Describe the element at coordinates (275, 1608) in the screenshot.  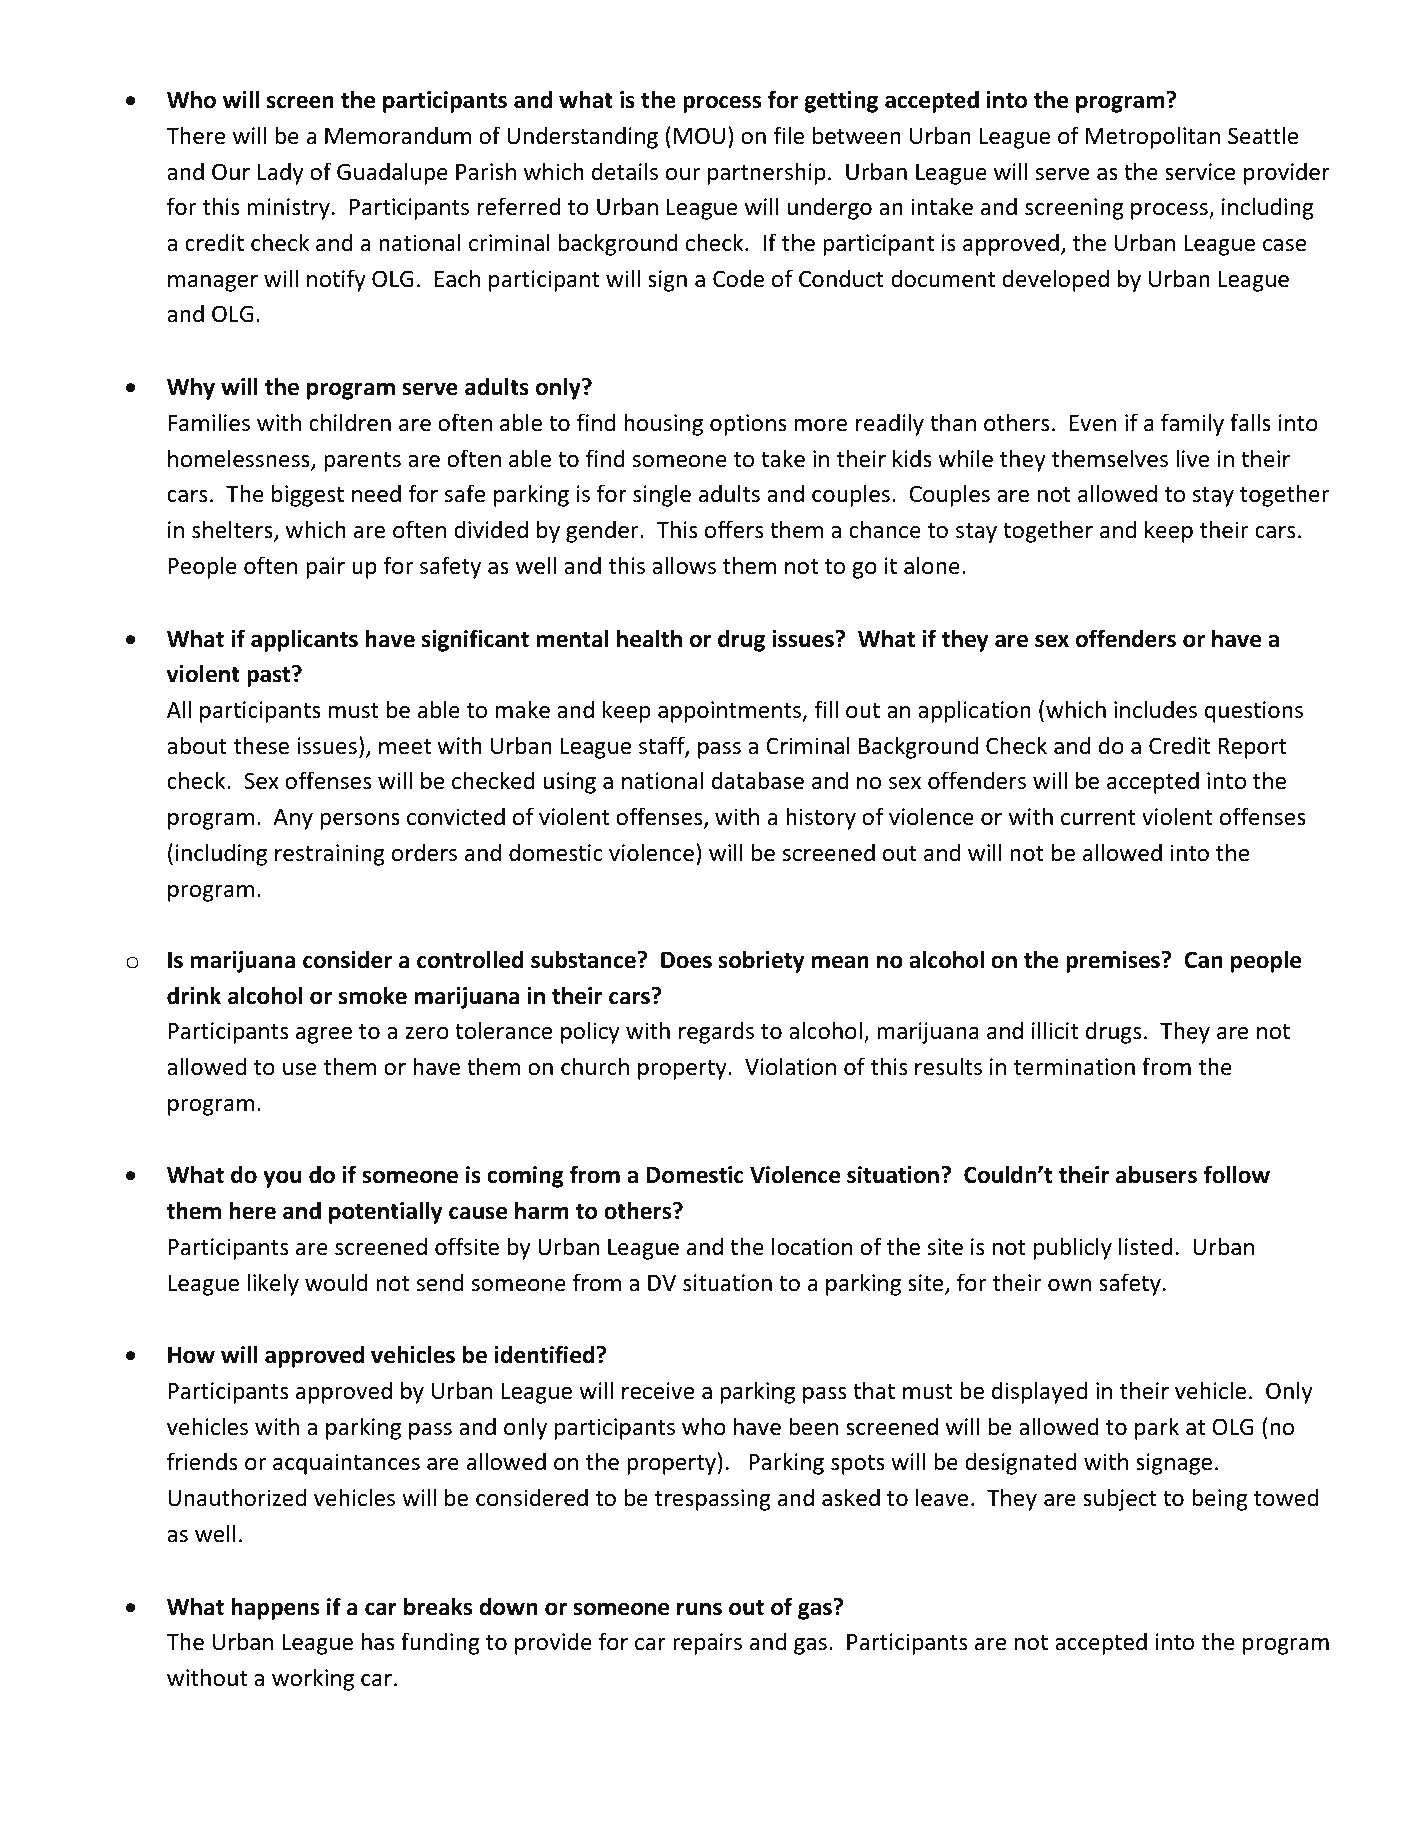
I see `happens` at that location.
